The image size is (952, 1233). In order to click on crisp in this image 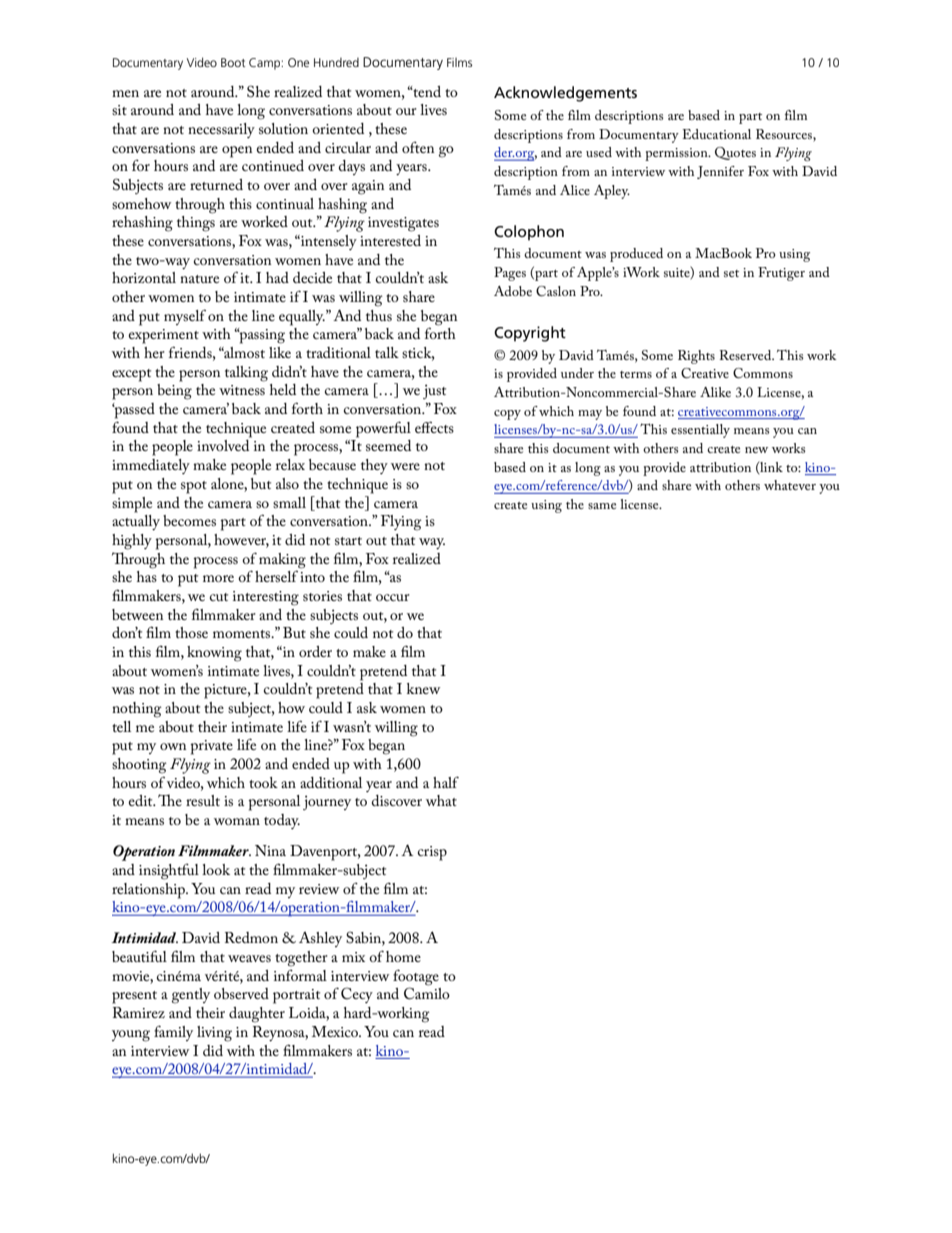, I will do `click(432, 853)`.
